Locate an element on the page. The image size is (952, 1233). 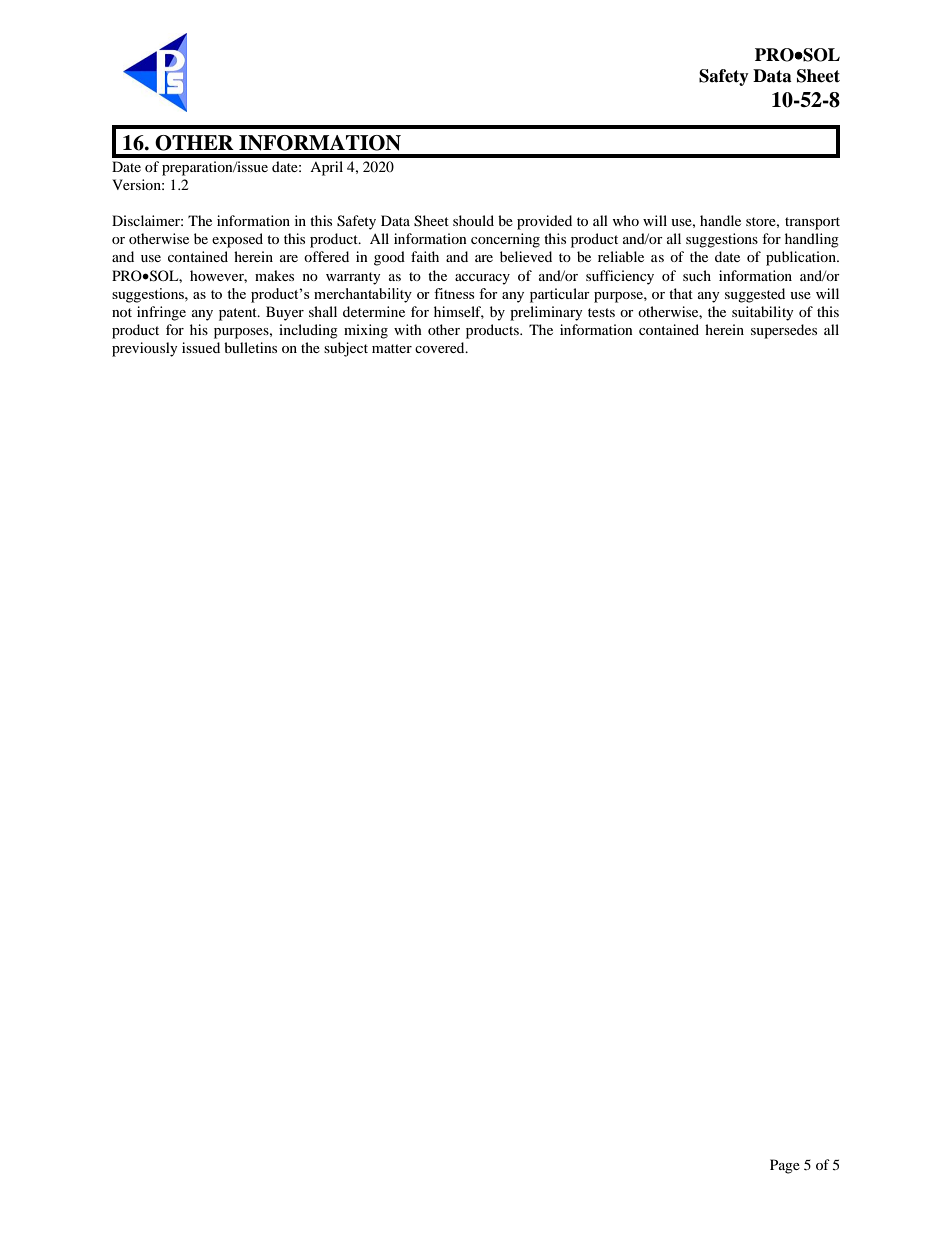
exposed is located at coordinates (237, 240).
